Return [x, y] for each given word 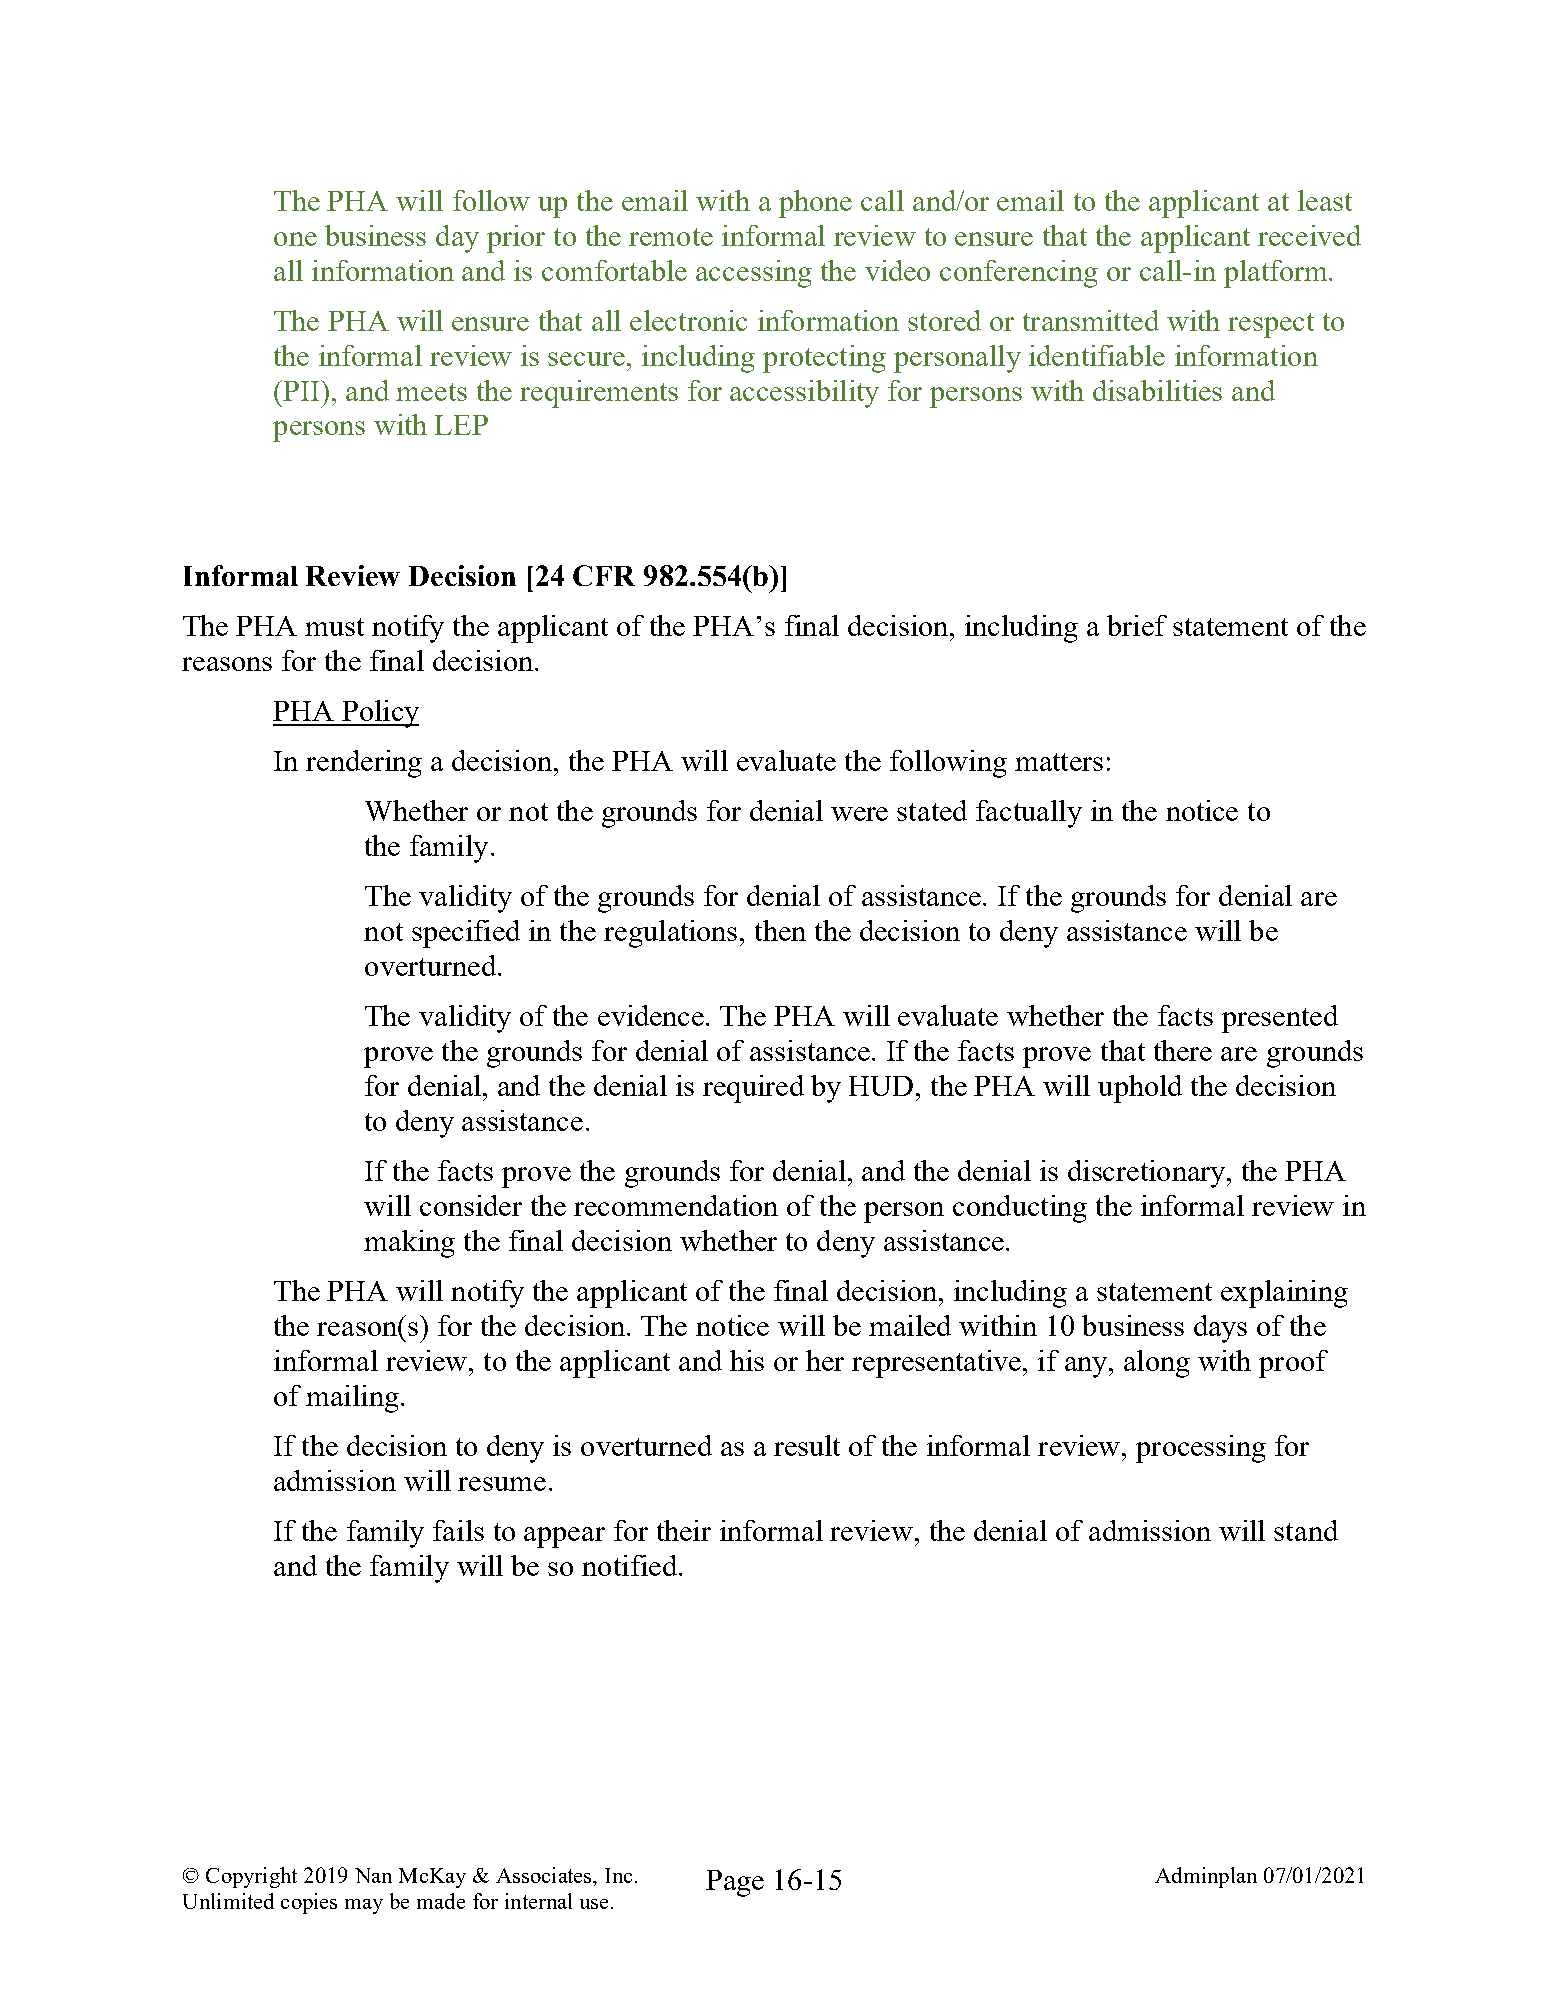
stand [1306, 1530]
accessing [754, 274]
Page [735, 1883]
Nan [373, 1875]
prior [516, 239]
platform [1277, 274]
